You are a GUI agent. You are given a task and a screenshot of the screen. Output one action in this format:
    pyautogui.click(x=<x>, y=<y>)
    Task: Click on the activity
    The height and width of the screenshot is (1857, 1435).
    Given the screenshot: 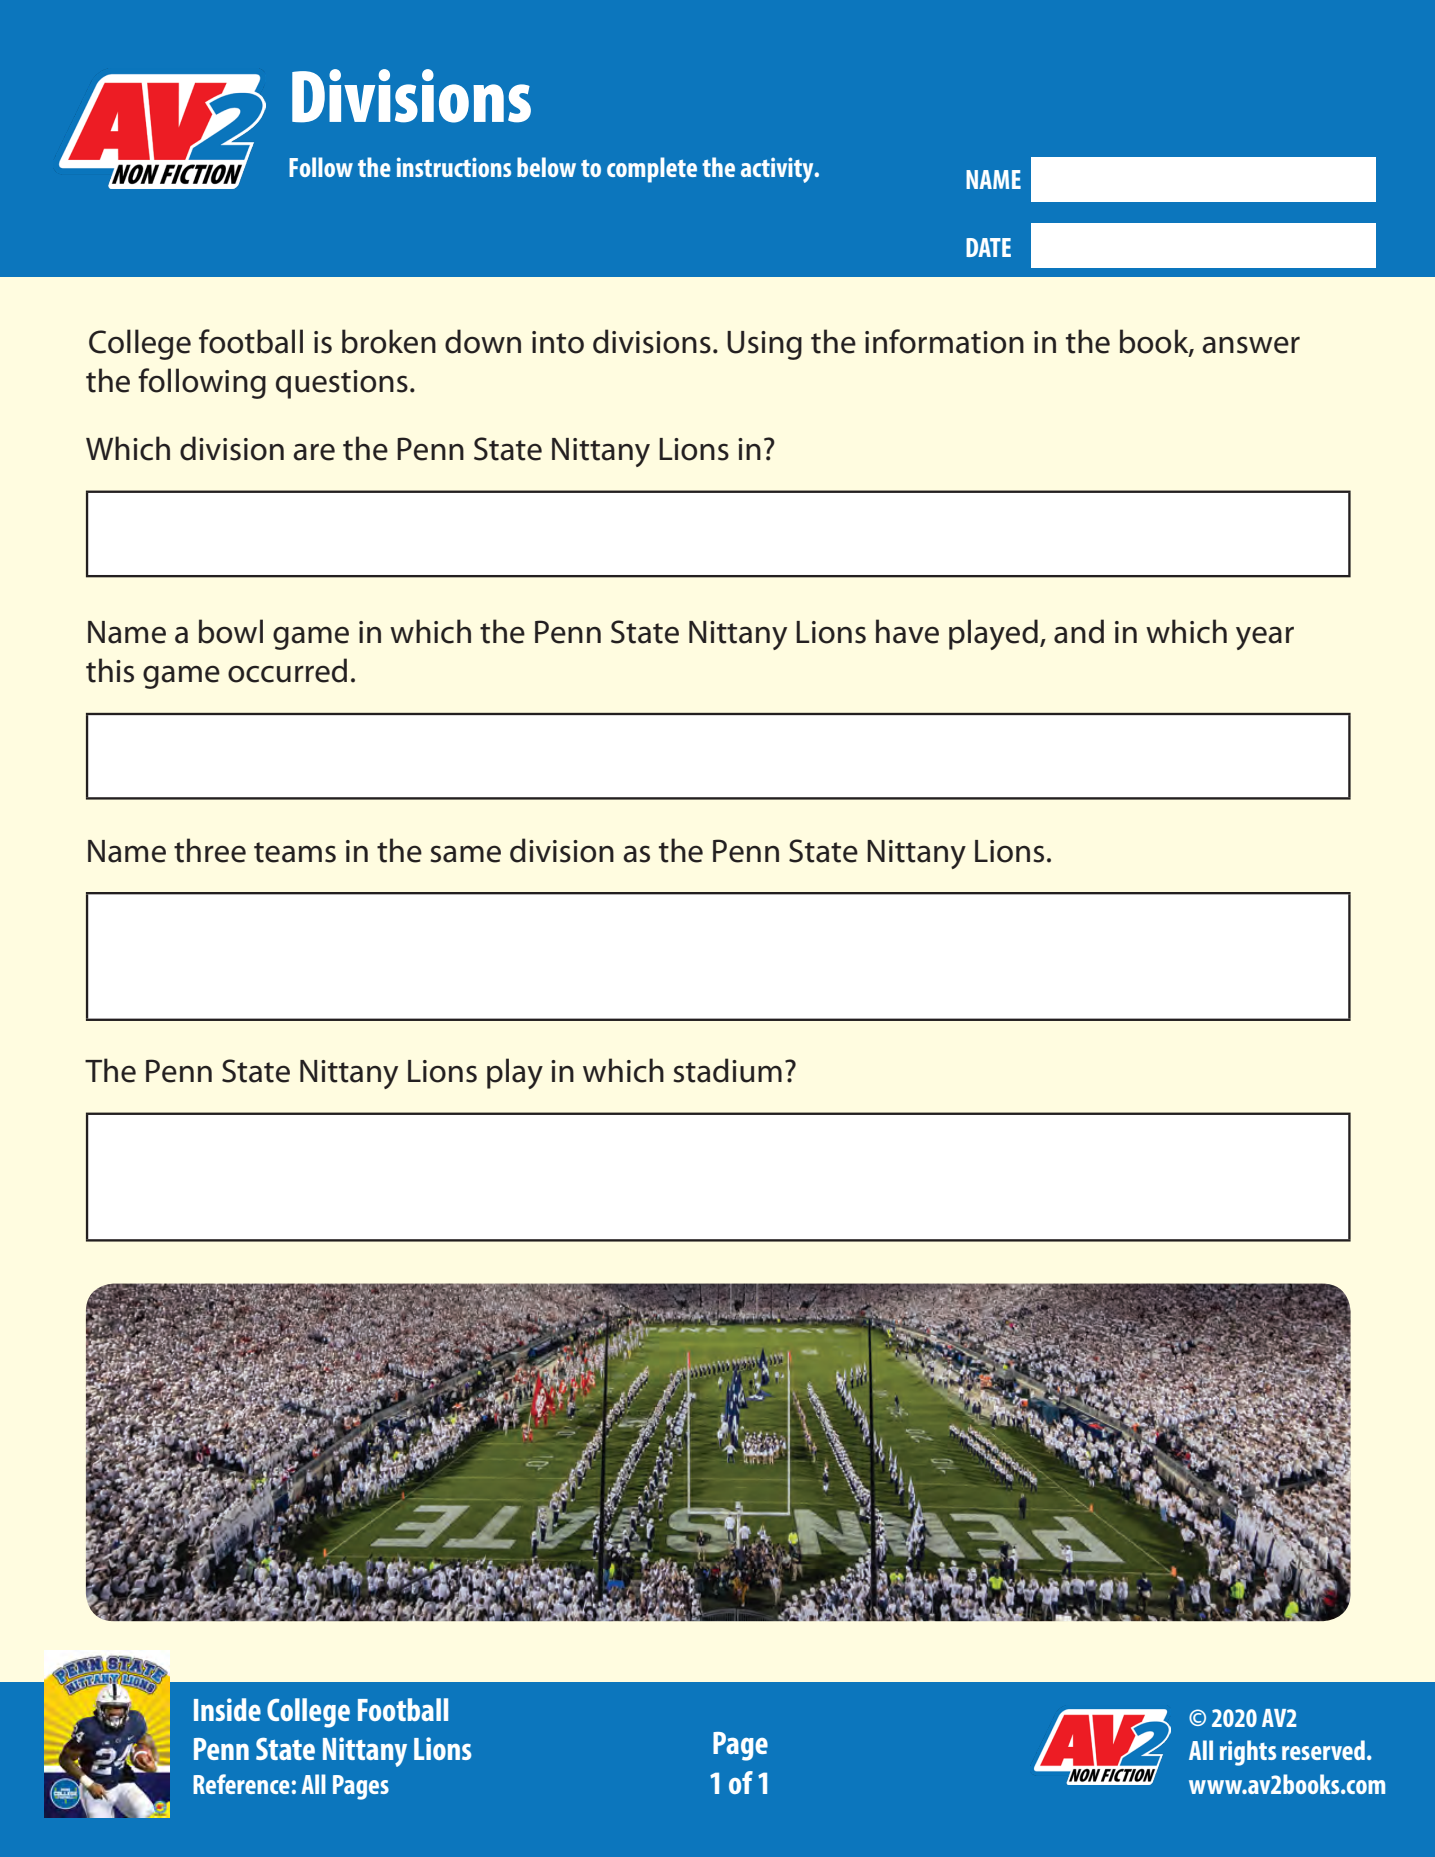 What is the action you would take?
    pyautogui.click(x=778, y=170)
